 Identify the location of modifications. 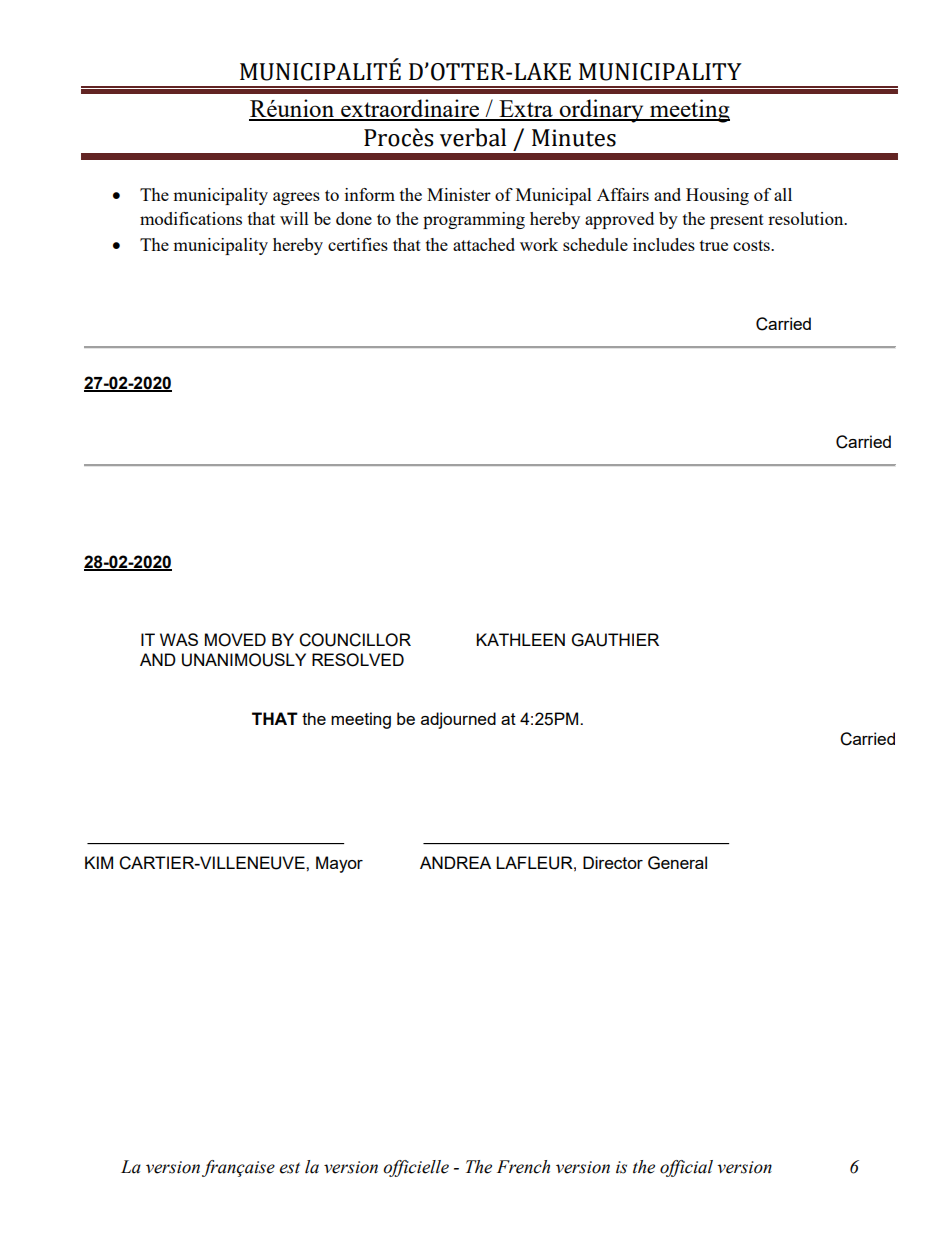
(191, 218).
